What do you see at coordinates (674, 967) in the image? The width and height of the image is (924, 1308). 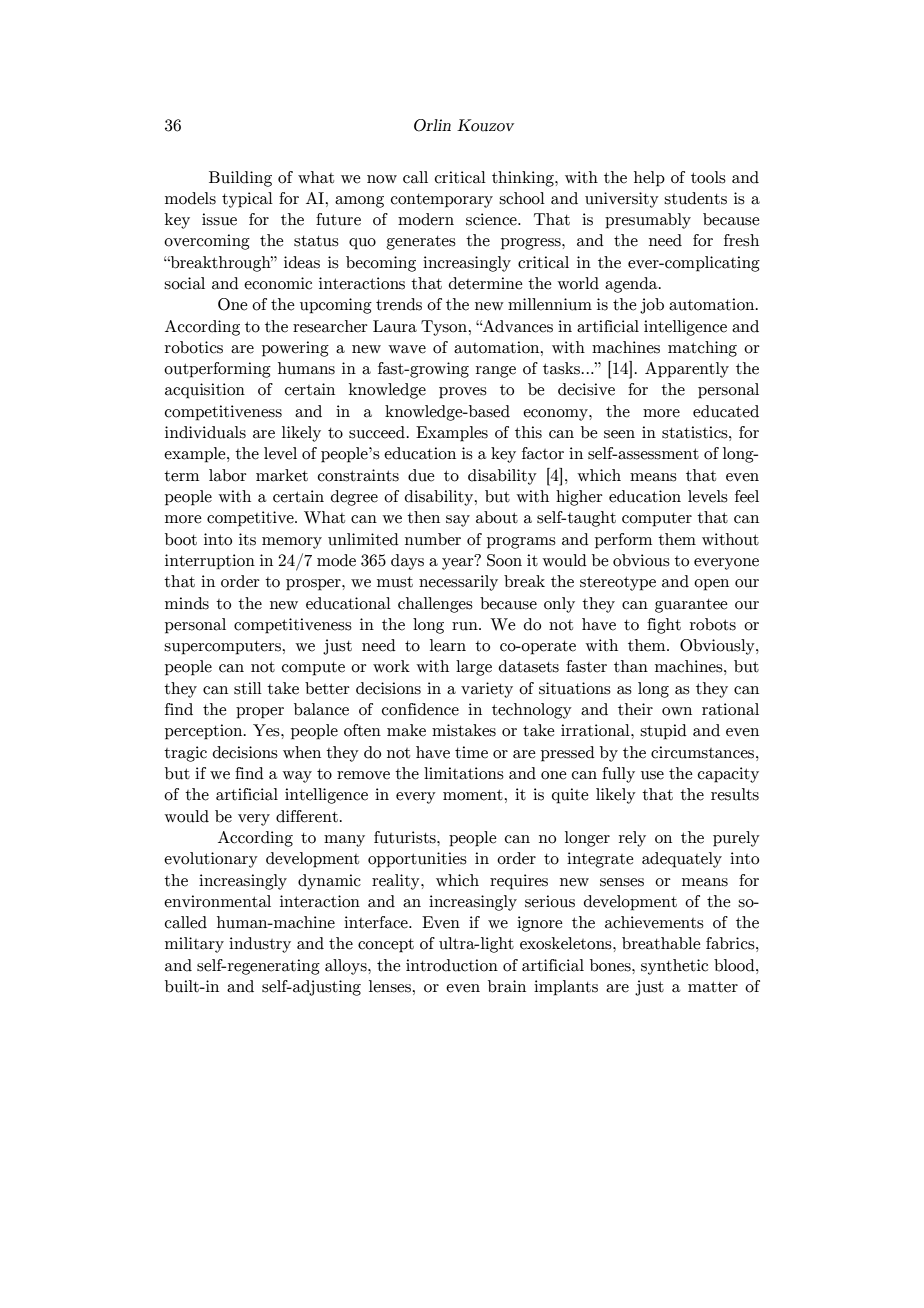 I see `synthetic` at bounding box center [674, 967].
